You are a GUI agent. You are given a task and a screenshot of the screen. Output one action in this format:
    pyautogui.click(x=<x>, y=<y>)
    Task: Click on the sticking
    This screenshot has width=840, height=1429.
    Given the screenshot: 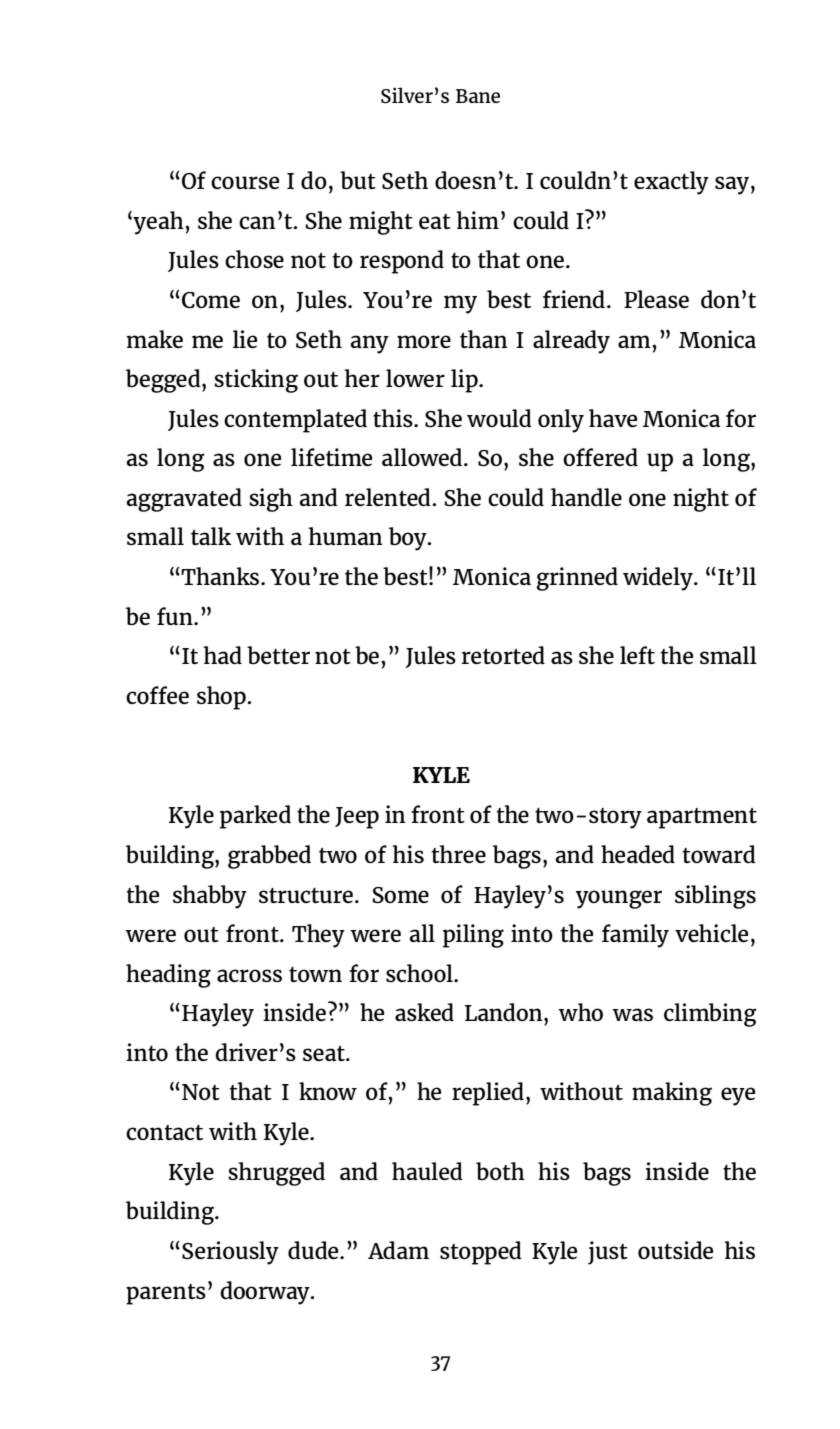 What is the action you would take?
    pyautogui.click(x=256, y=381)
